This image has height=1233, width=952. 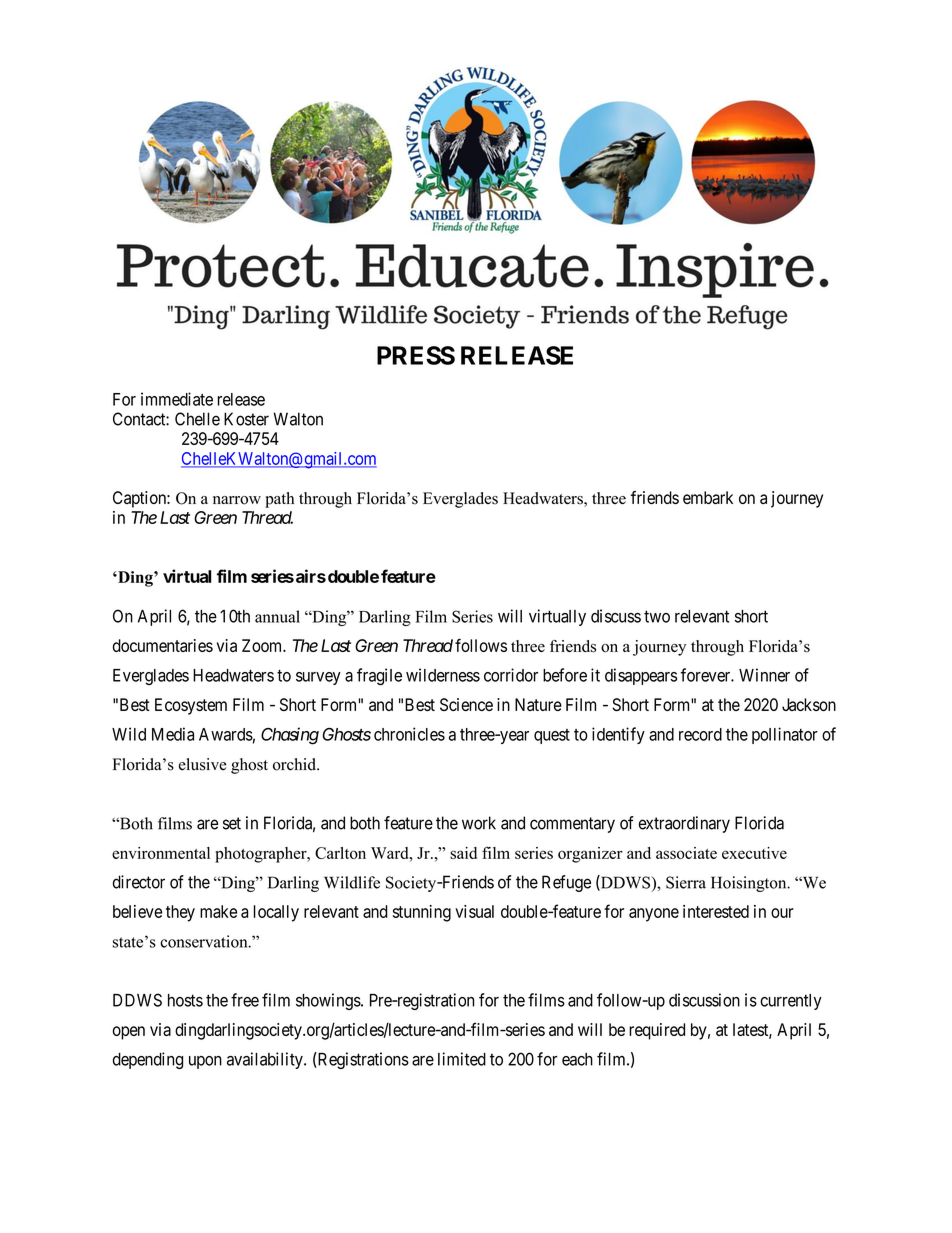 I want to click on path, so click(x=279, y=500).
